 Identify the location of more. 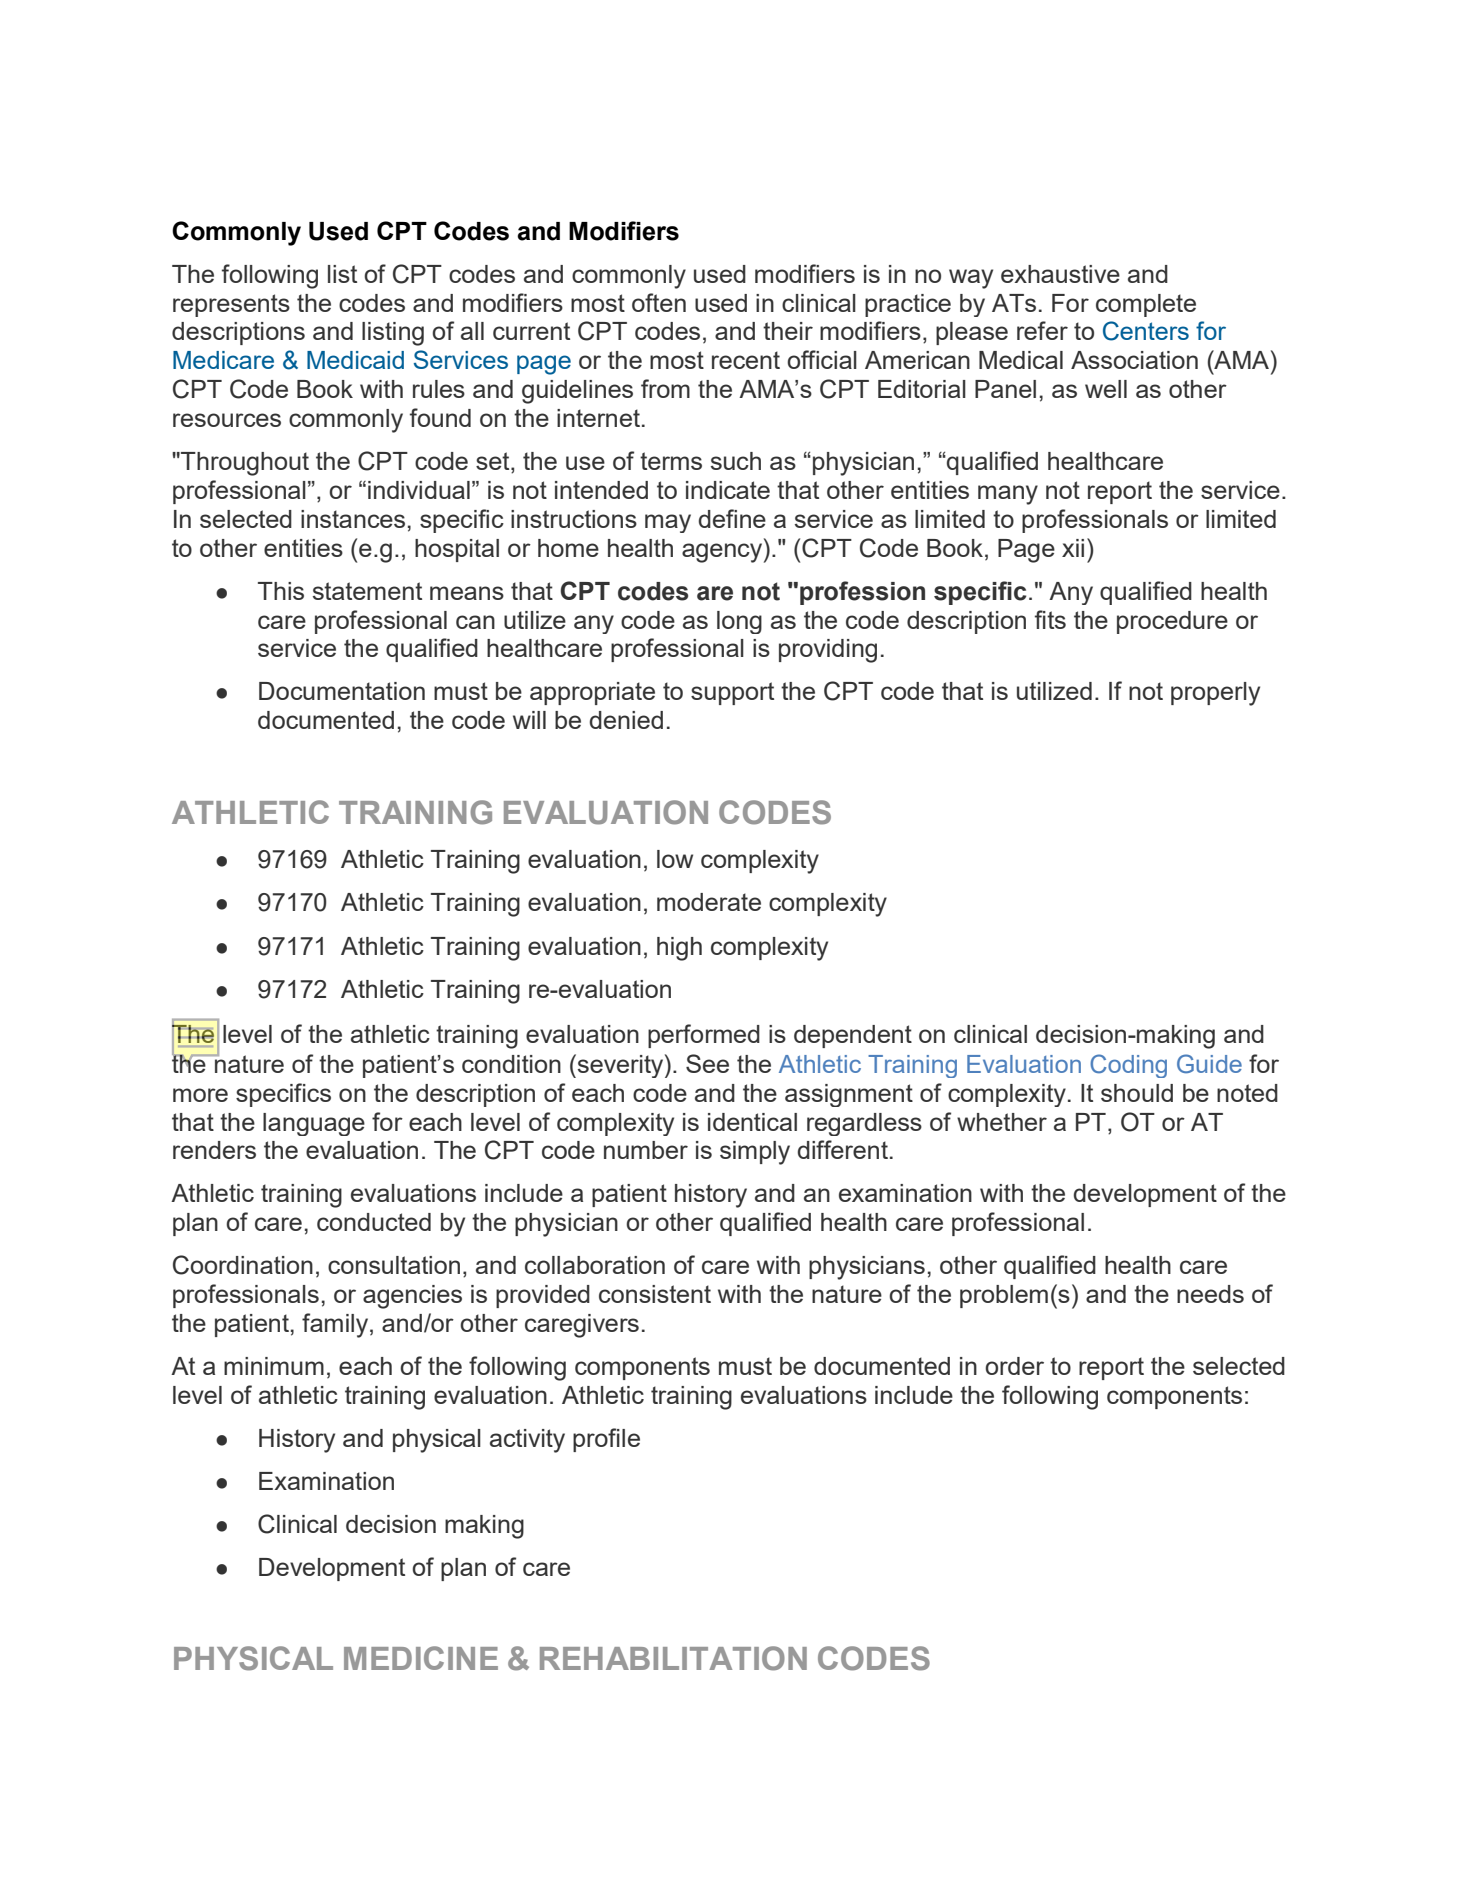
(200, 1095).
